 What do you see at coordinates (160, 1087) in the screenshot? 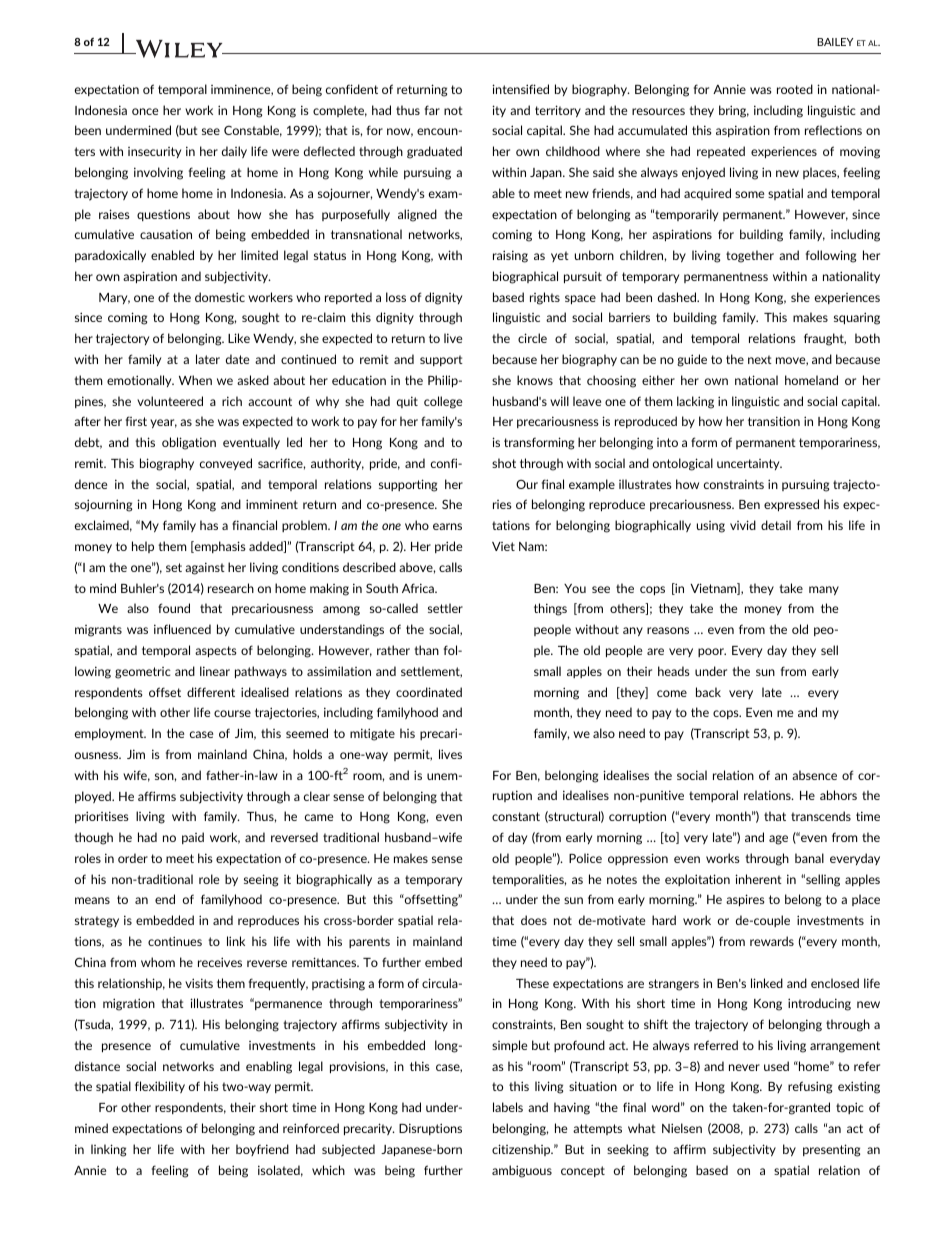
I see `flexibility` at bounding box center [160, 1087].
